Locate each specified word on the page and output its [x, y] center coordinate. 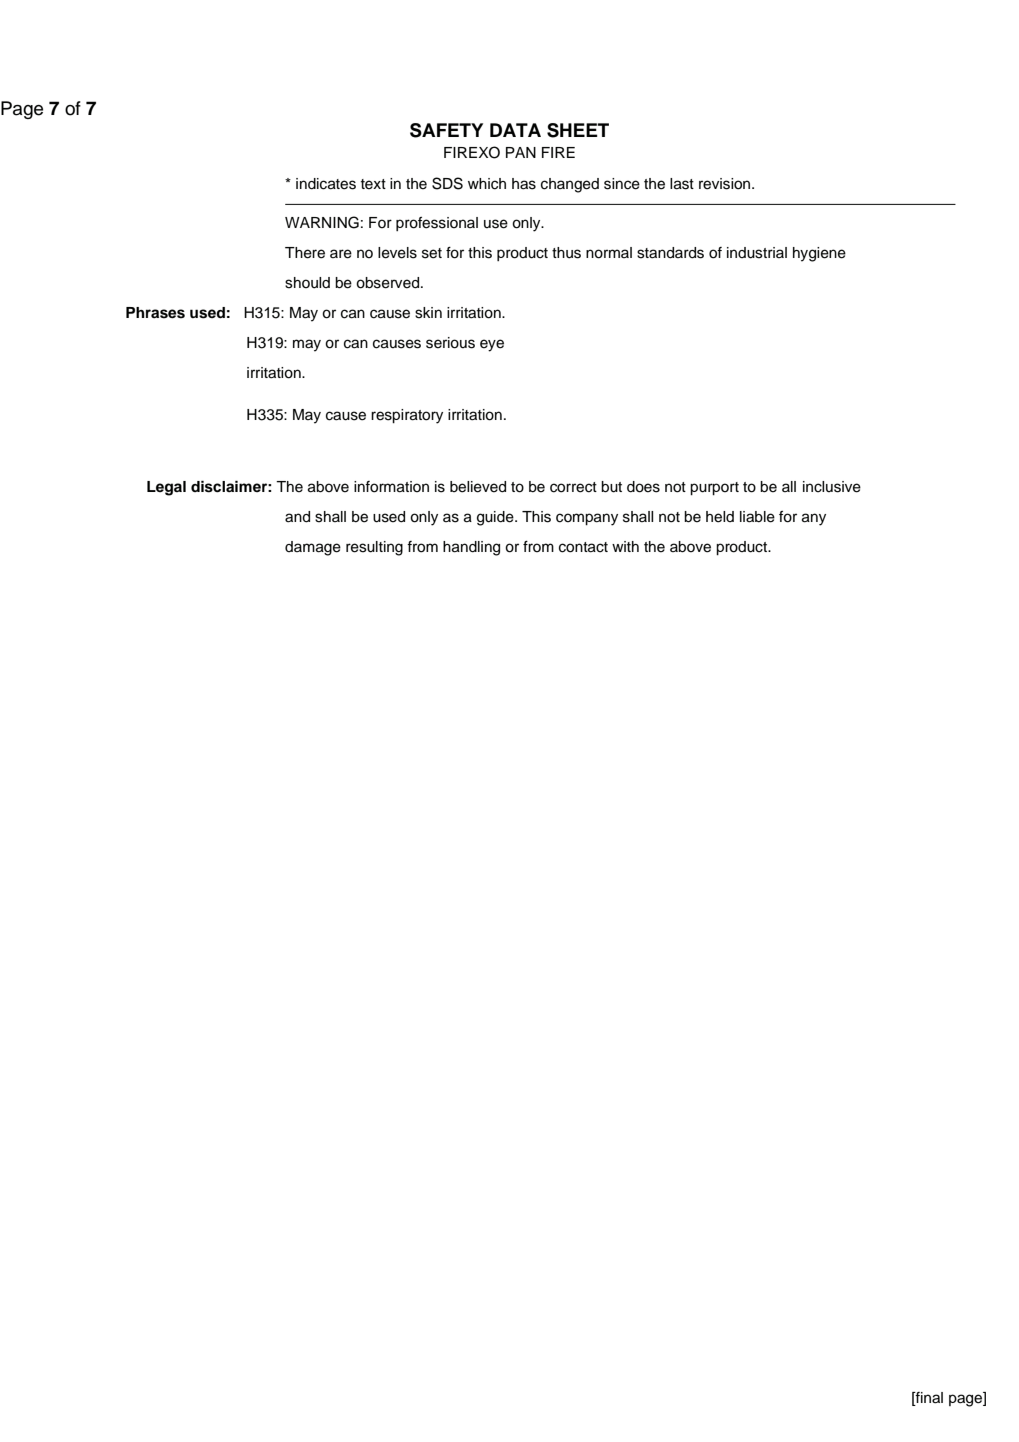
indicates [326, 184]
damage [313, 548]
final [928, 1399]
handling [471, 548]
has [524, 184]
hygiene [819, 254]
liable [757, 517]
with [625, 546]
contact [583, 547]
